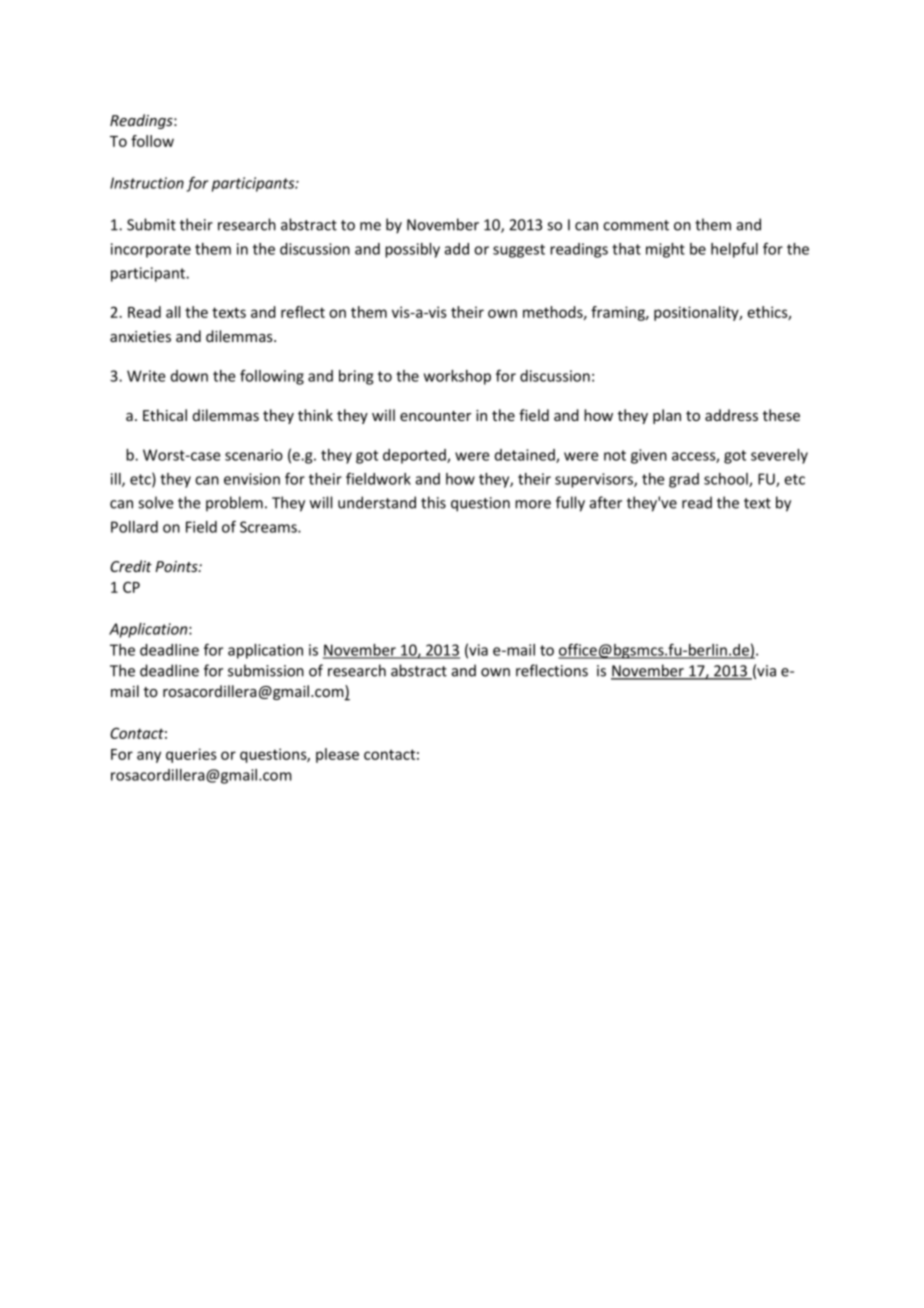 This image has width=924, height=1308. I want to click on after, so click(606, 502).
